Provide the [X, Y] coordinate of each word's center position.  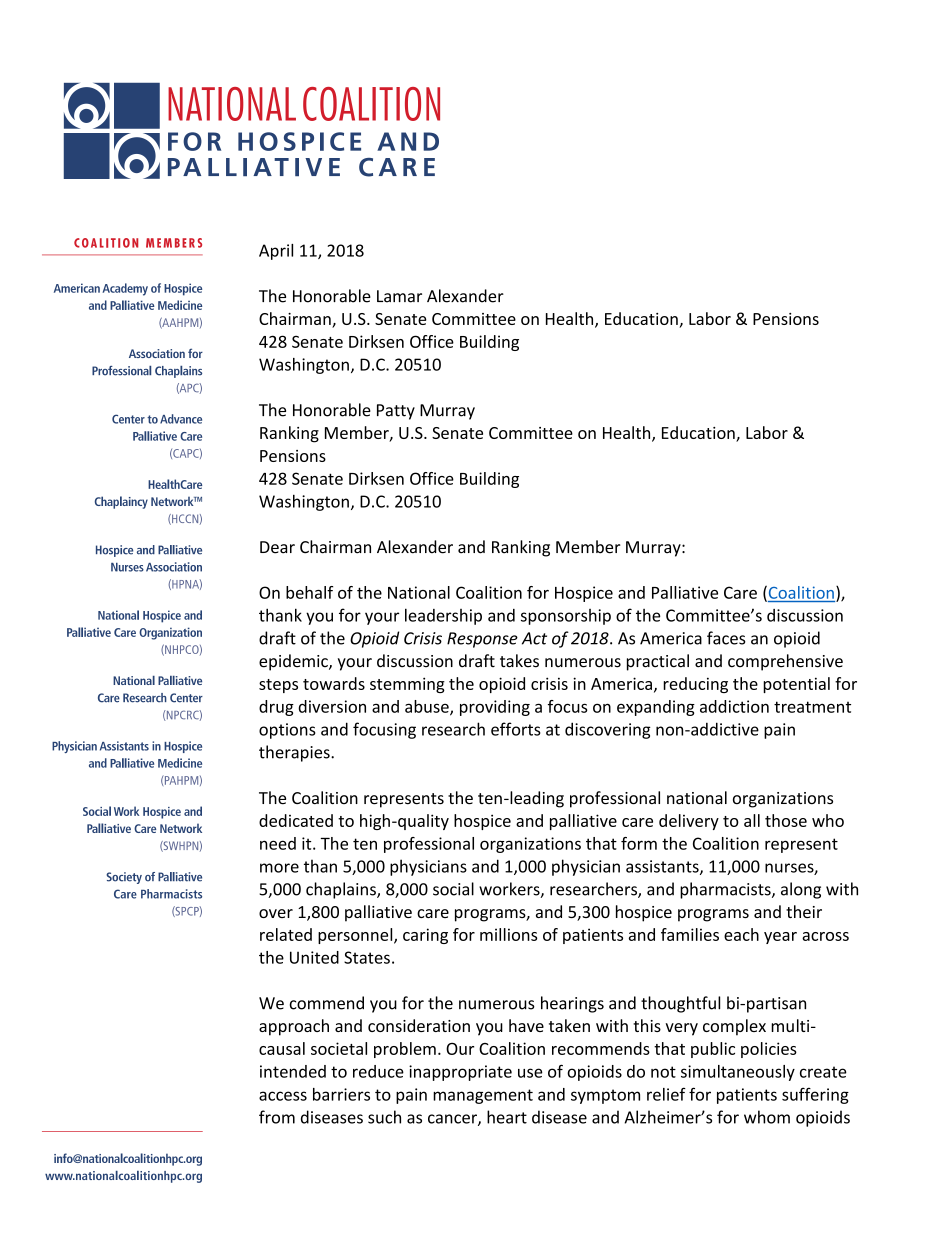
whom [767, 1117]
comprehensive [785, 662]
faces [726, 638]
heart [507, 1117]
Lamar [399, 296]
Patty [396, 412]
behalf [309, 592]
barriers [341, 1094]
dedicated [296, 820]
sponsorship [566, 617]
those [786, 820]
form [639, 843]
